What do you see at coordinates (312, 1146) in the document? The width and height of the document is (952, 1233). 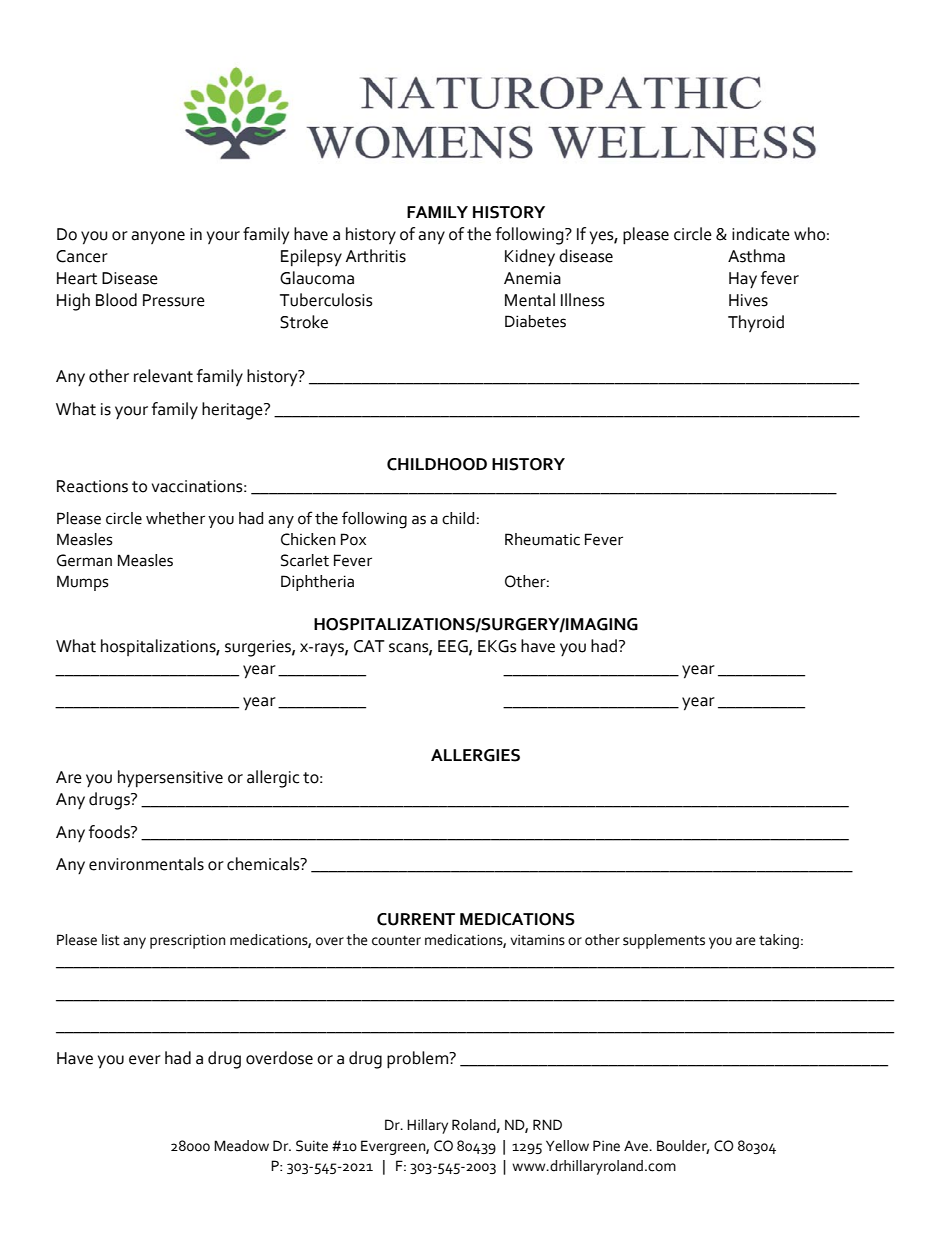 I see `Suite` at bounding box center [312, 1146].
